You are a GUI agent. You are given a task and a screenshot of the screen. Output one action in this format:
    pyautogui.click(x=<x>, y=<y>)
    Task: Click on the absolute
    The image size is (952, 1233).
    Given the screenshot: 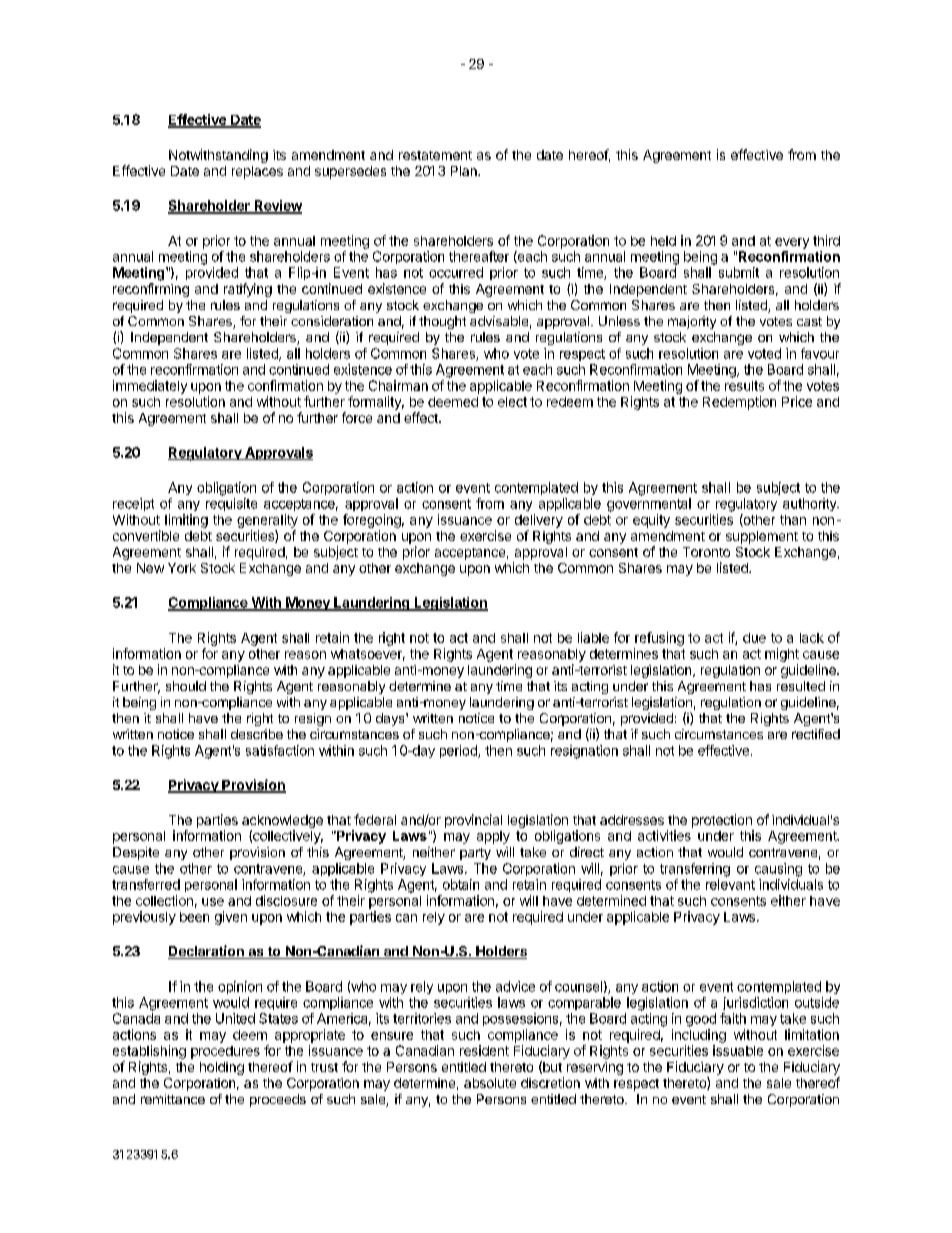 What is the action you would take?
    pyautogui.click(x=490, y=1083)
